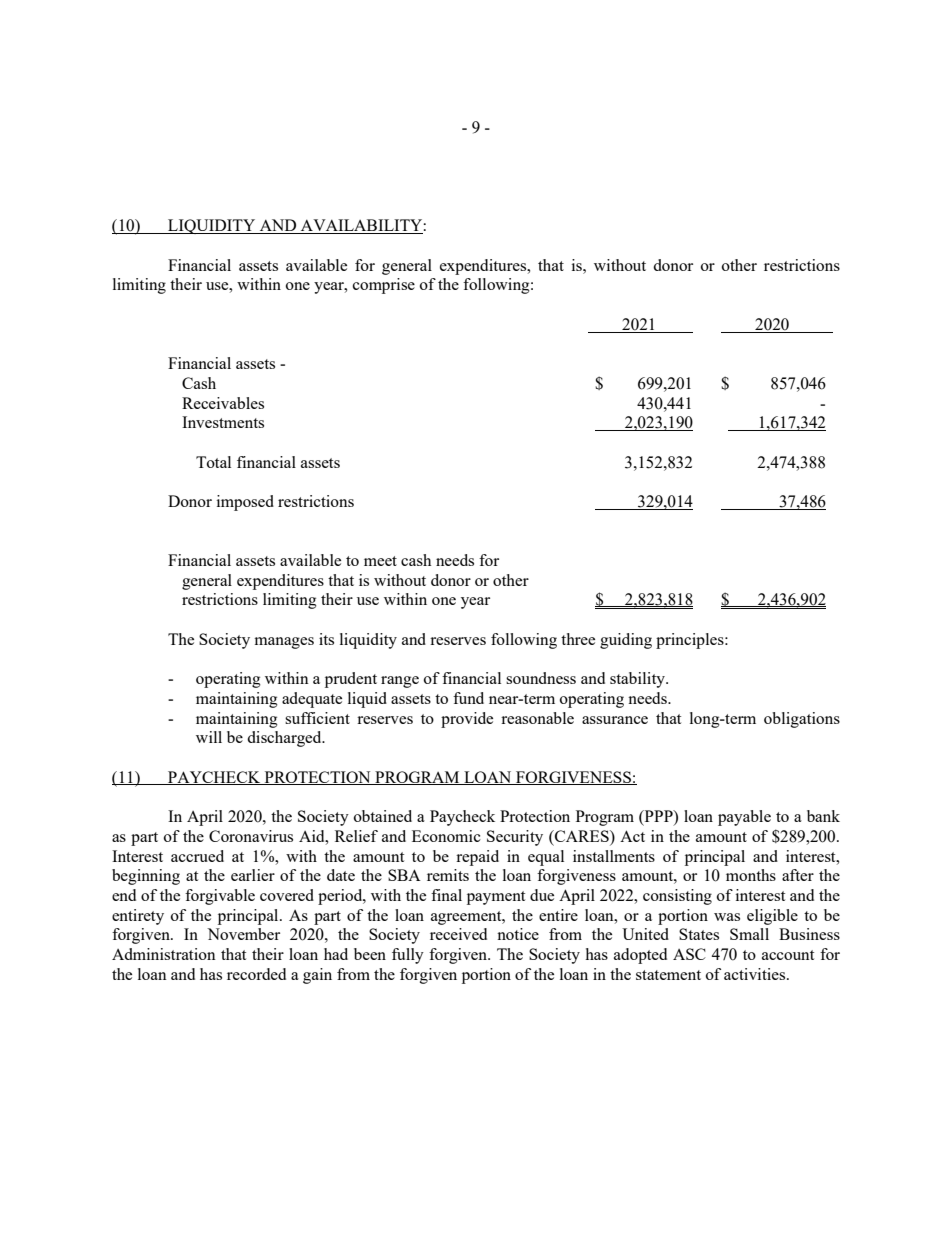 Image resolution: width=952 pixels, height=1233 pixels. What do you see at coordinates (756, 974) in the document?
I see `activities` at bounding box center [756, 974].
